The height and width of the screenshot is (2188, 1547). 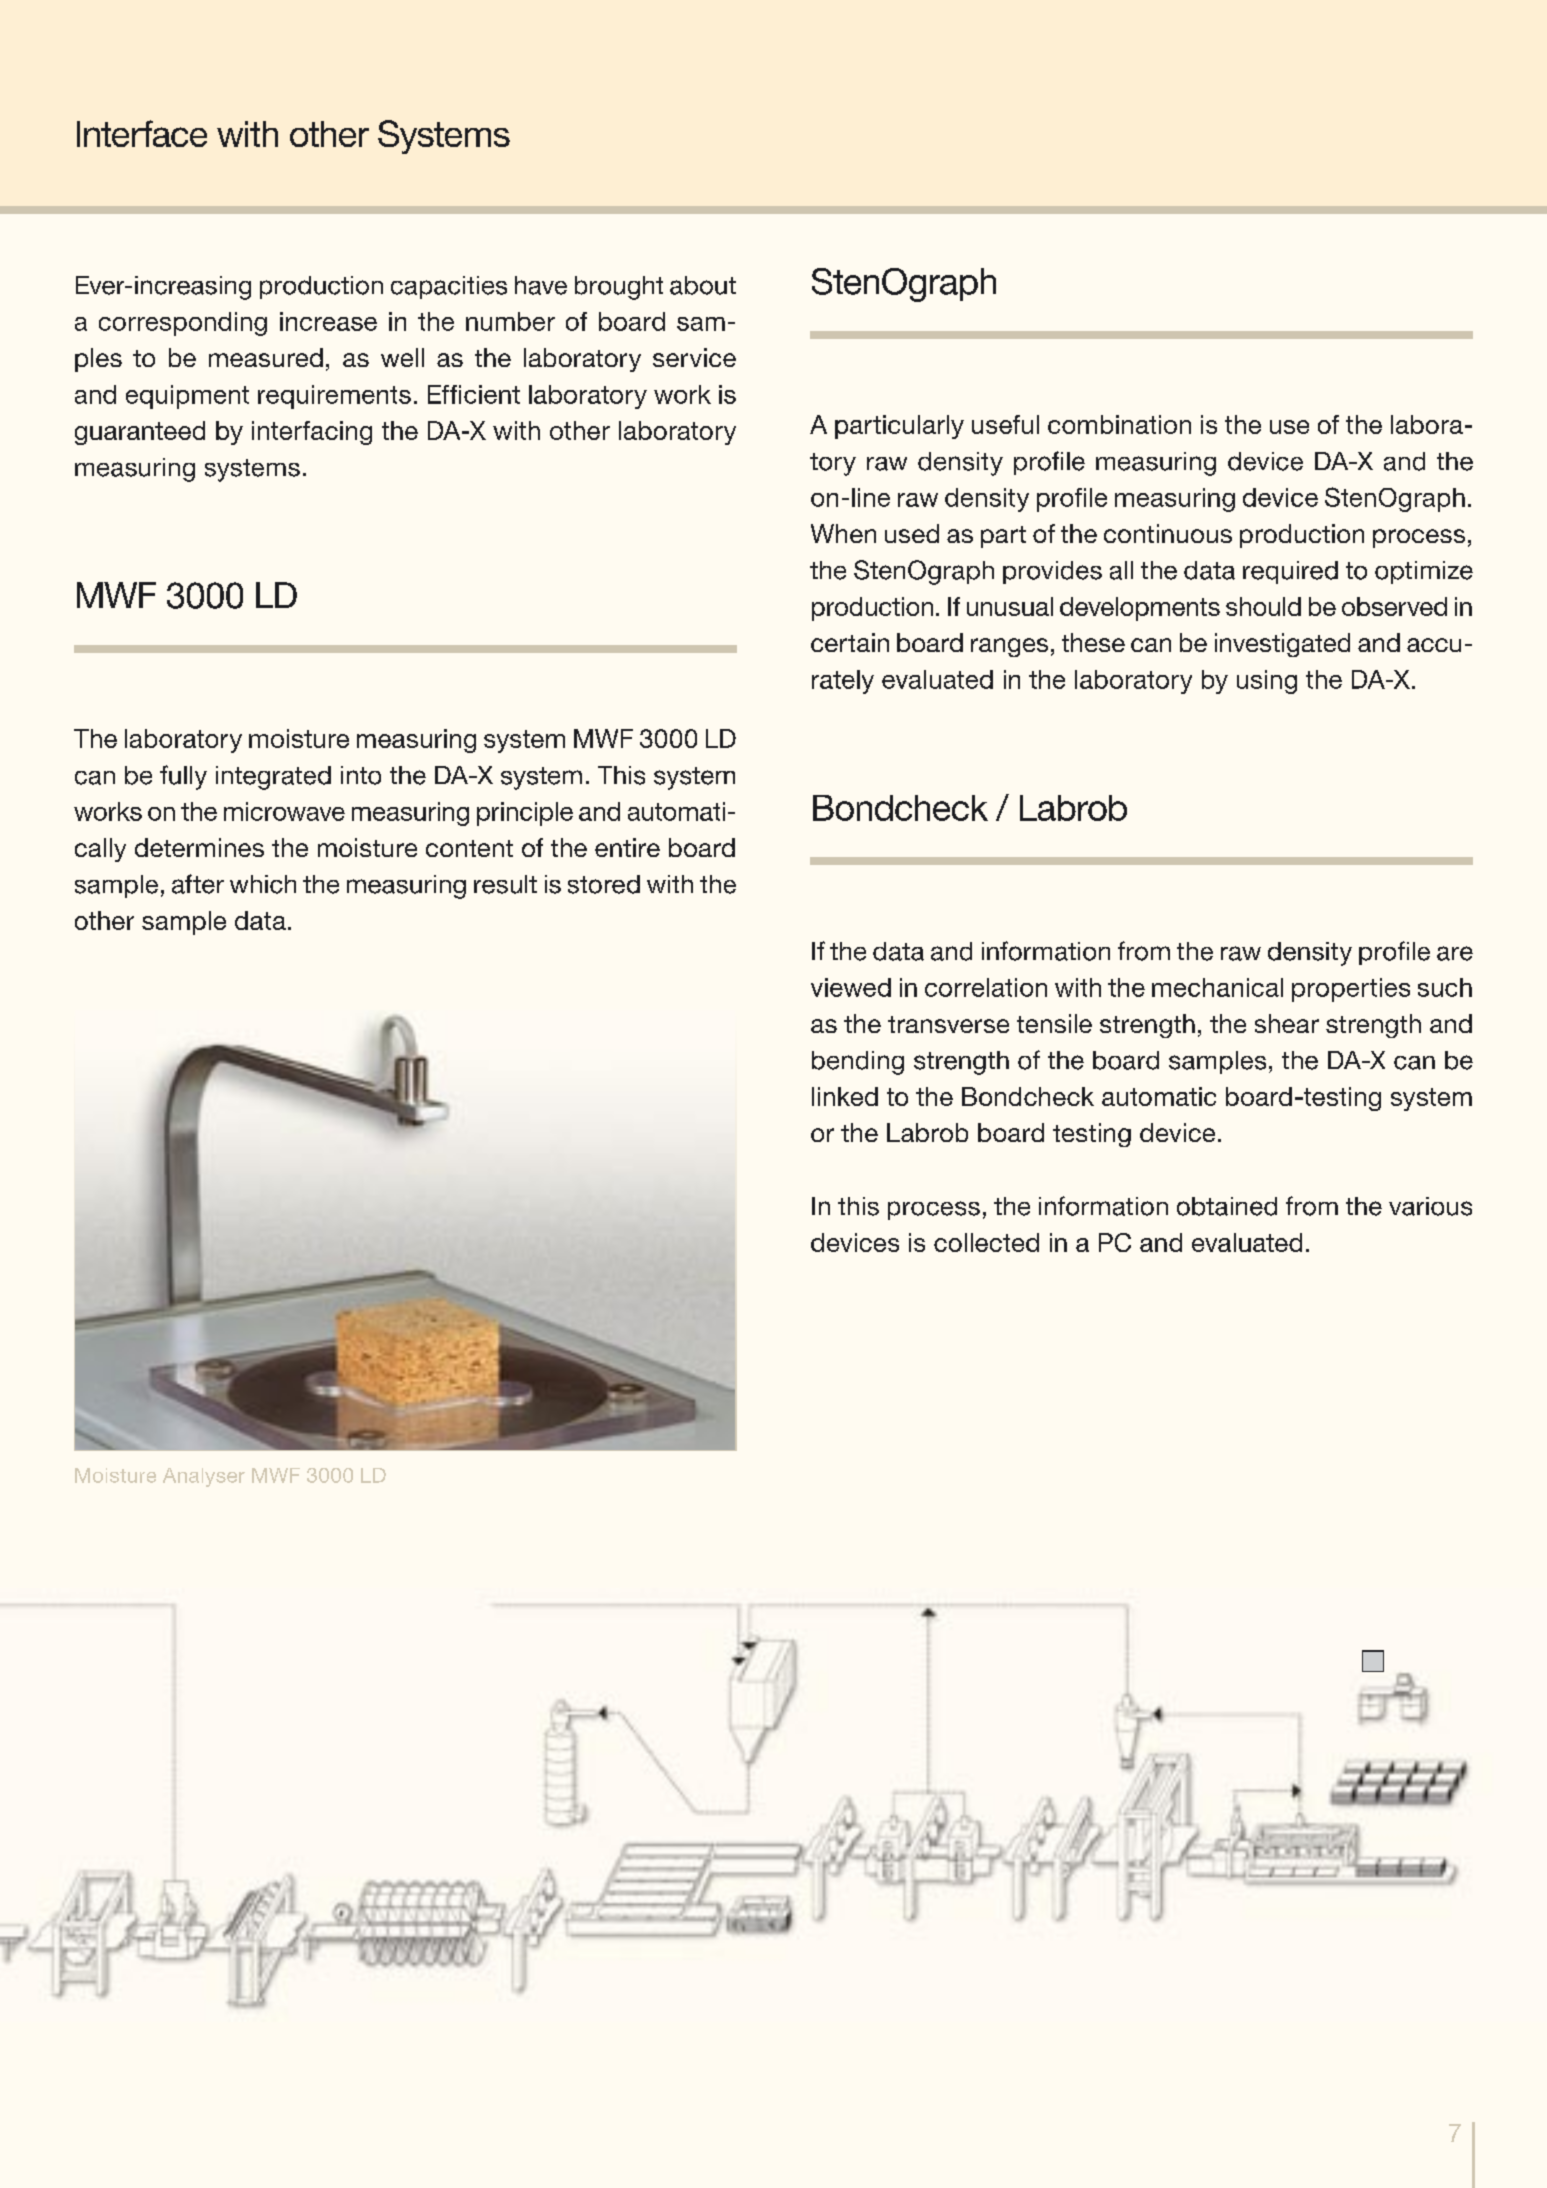 What do you see at coordinates (312, 433) in the screenshot?
I see `interfacing` at bounding box center [312, 433].
